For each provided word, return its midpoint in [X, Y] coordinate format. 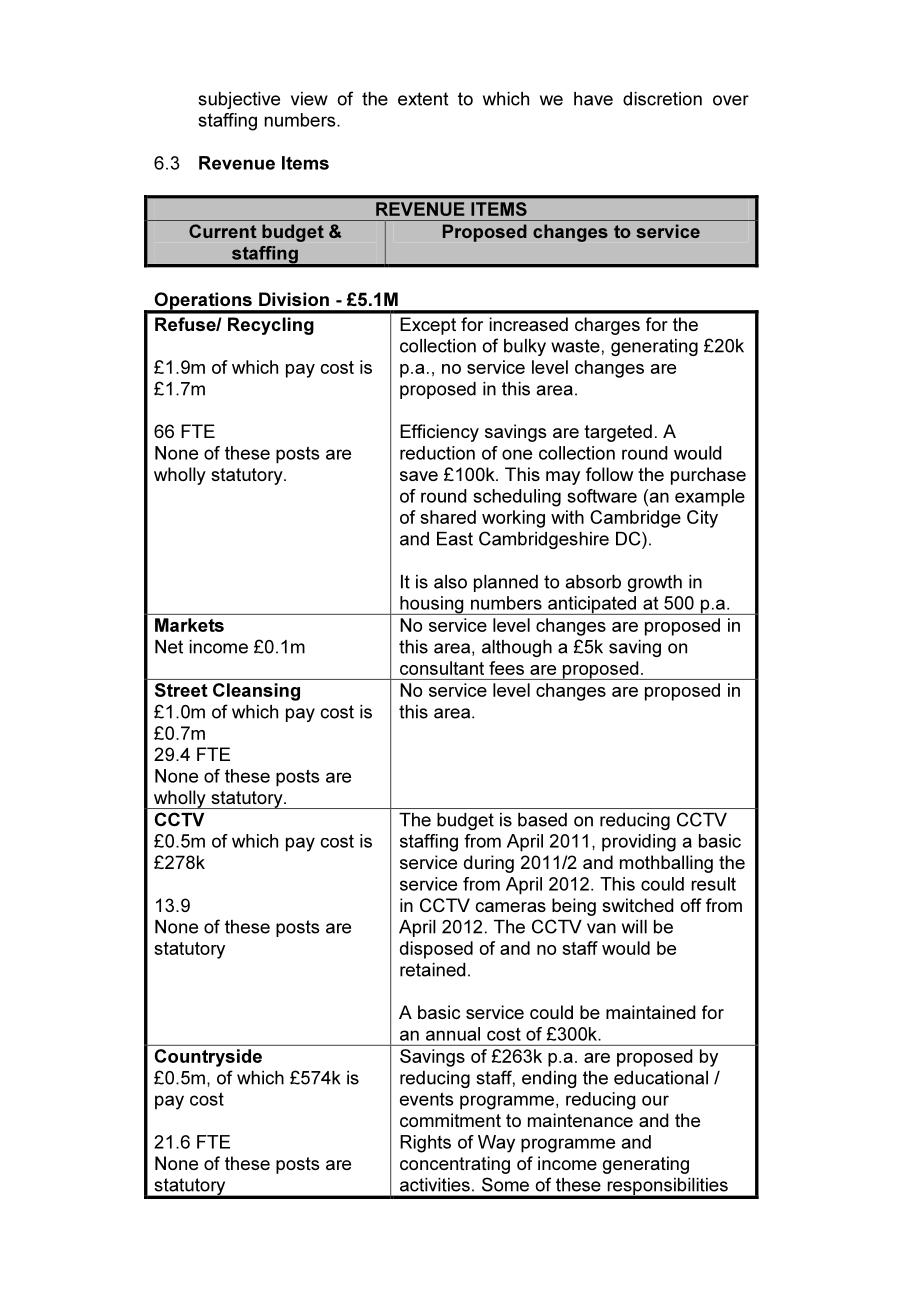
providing [639, 843]
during [489, 864]
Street [181, 690]
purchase [708, 476]
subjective [239, 100]
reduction [437, 453]
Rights [425, 1144]
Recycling [271, 326]
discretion [662, 99]
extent [423, 99]
